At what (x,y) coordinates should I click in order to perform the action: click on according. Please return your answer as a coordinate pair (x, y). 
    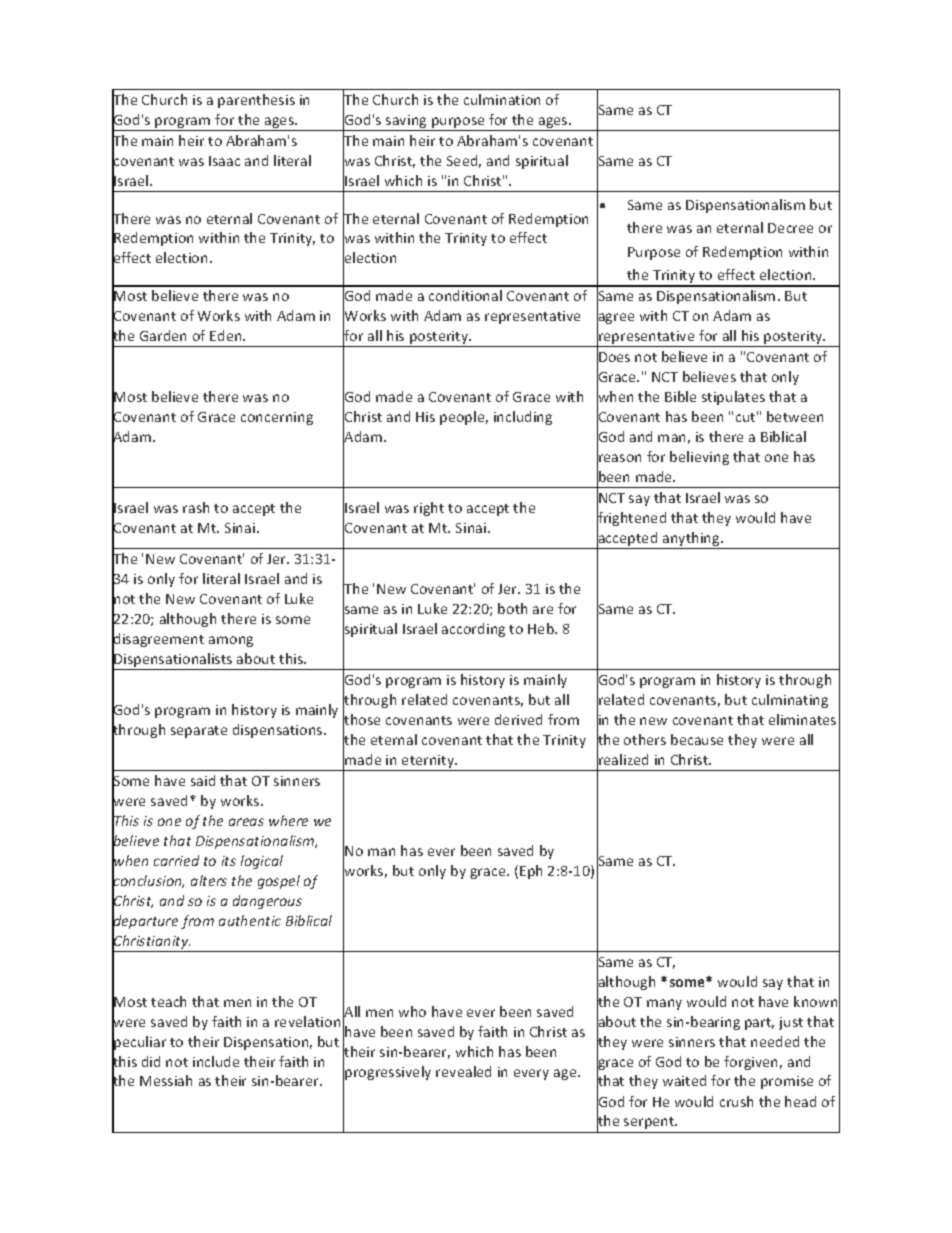
    Looking at the image, I should click on (473, 630).
